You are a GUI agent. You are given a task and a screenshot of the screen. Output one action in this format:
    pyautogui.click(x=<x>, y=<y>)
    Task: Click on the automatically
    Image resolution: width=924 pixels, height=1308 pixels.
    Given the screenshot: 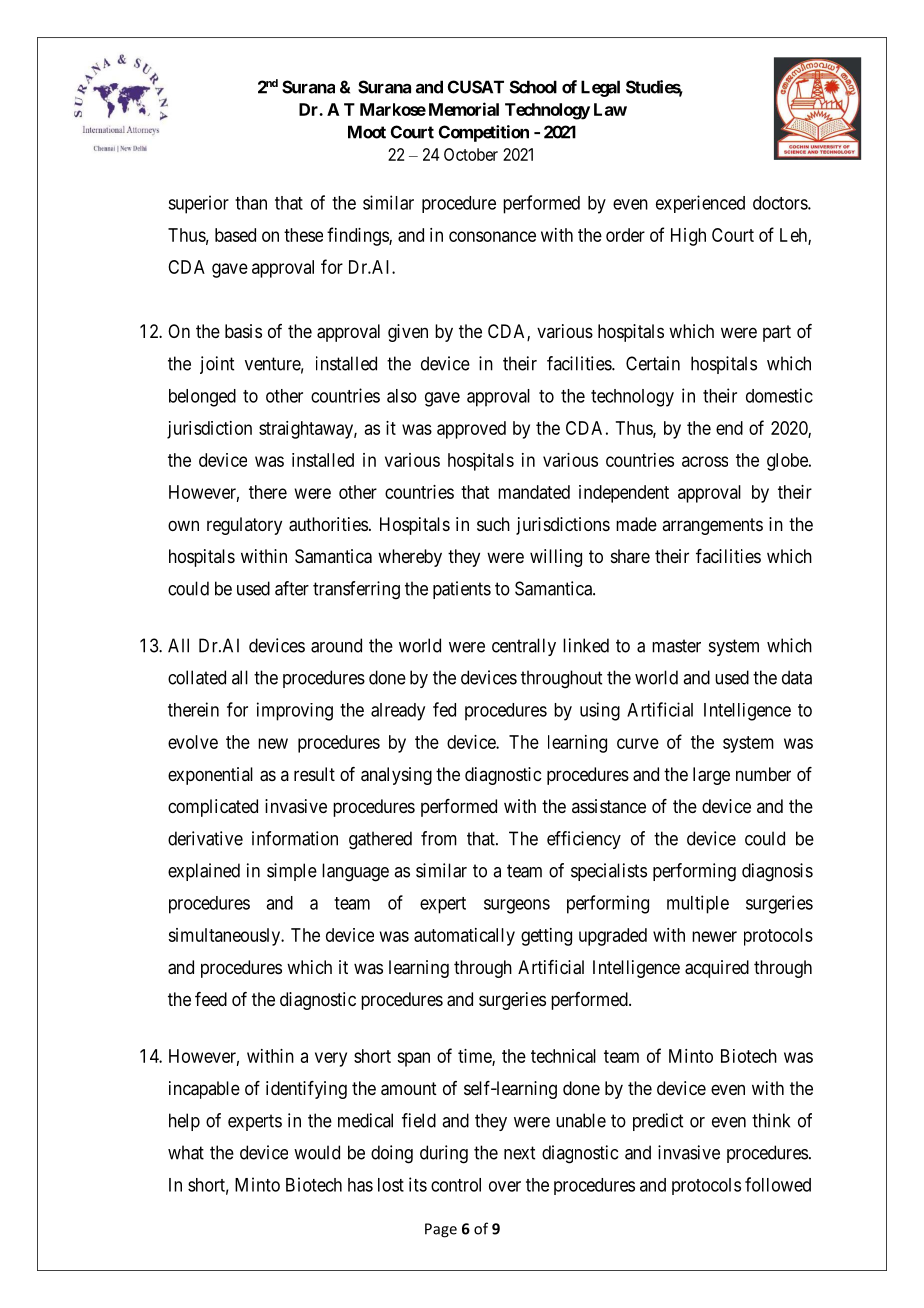 What is the action you would take?
    pyautogui.click(x=464, y=937)
